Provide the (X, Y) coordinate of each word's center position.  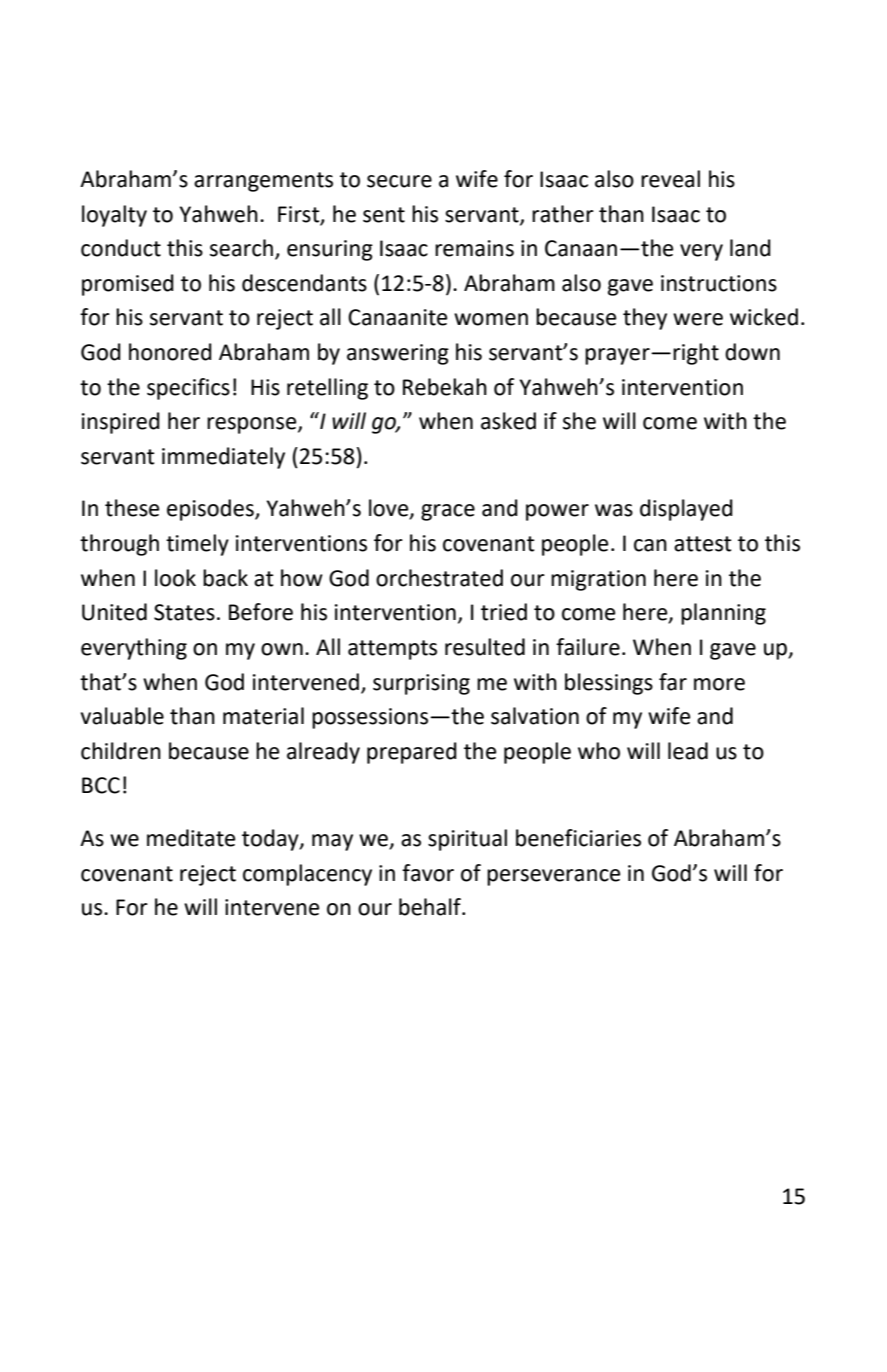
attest (703, 544)
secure (399, 181)
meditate (191, 838)
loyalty (114, 216)
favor (428, 873)
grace (448, 512)
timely (197, 545)
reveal (670, 179)
